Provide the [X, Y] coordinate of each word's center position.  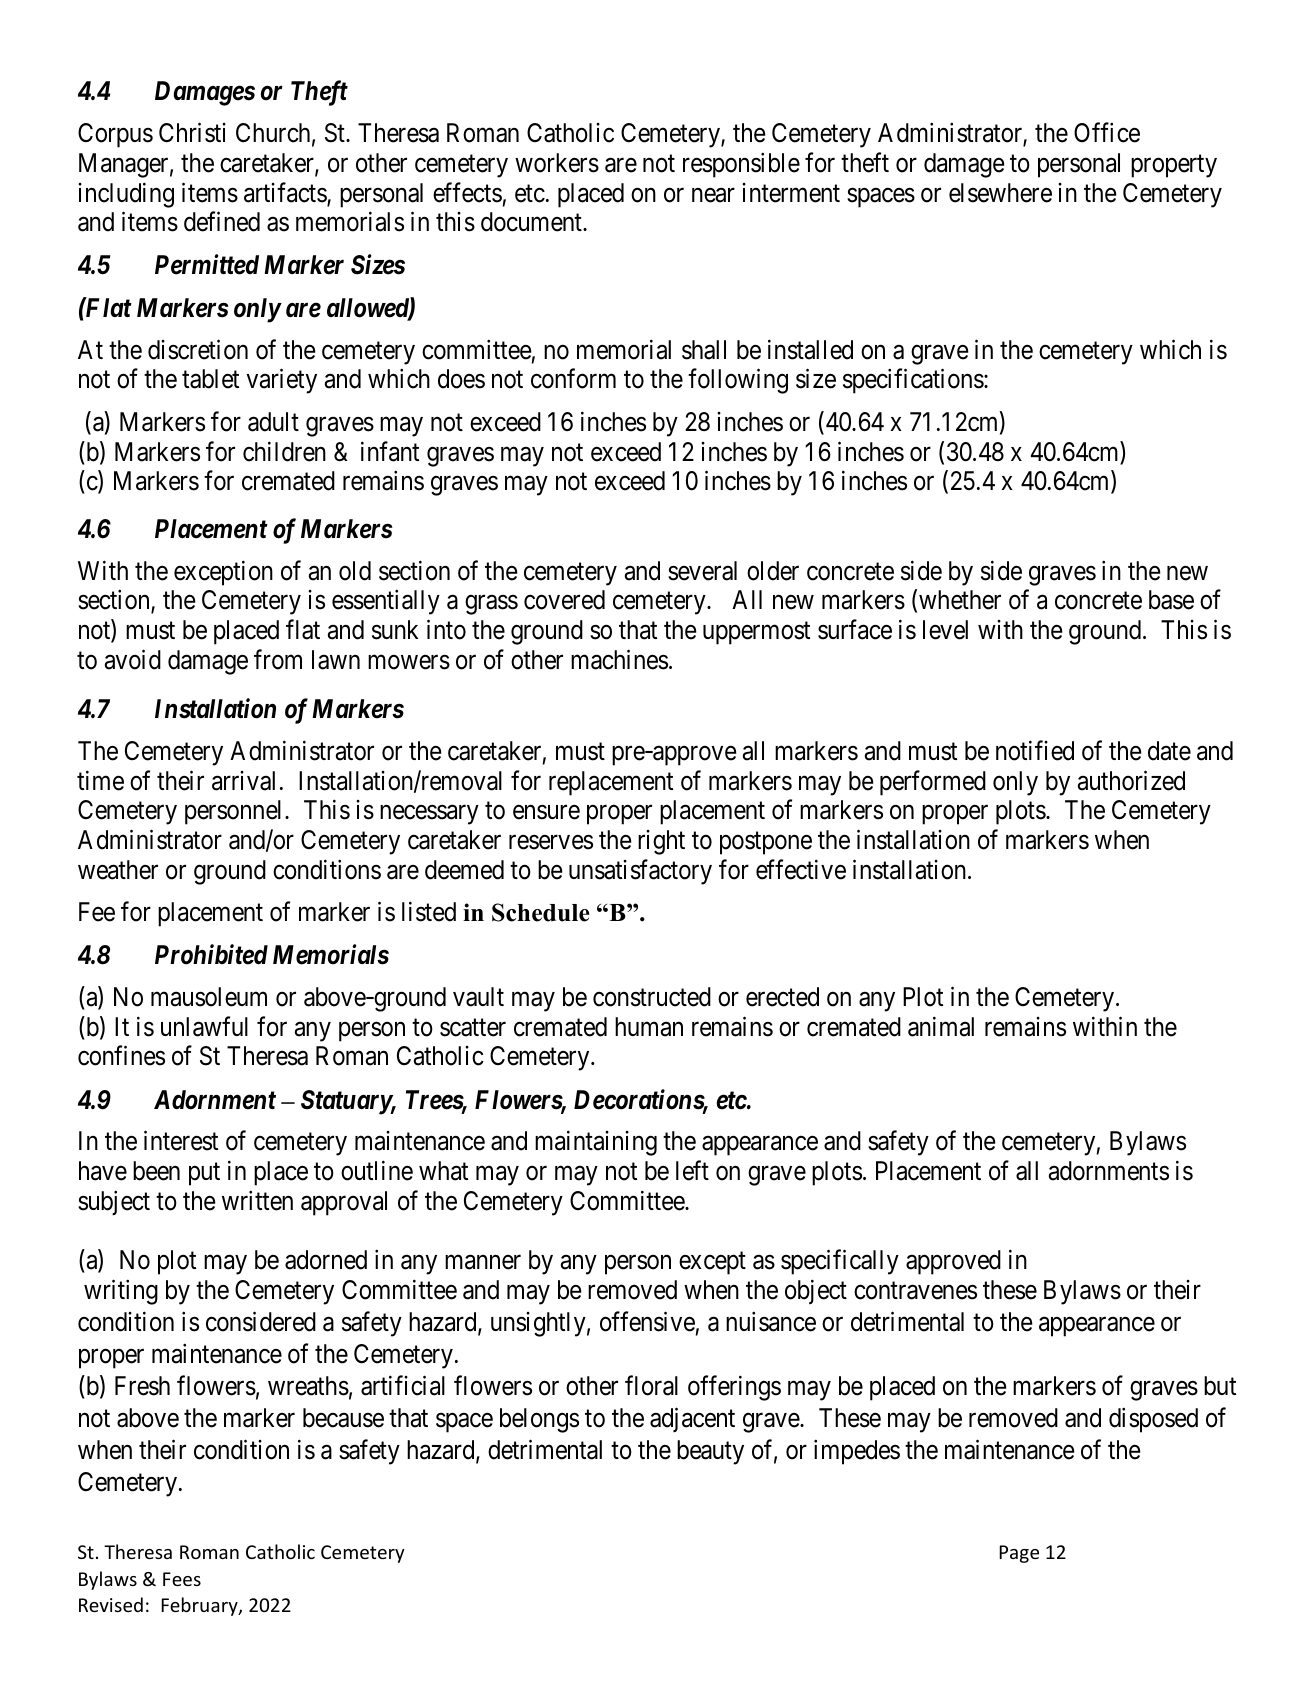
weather [118, 870]
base [1171, 600]
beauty [710, 1452]
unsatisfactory [640, 872]
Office [1107, 133]
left [692, 1171]
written [257, 1200]
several [702, 571]
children [284, 451]
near [713, 195]
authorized [1131, 780]
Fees [182, 1579]
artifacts [286, 193]
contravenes [915, 1291]
